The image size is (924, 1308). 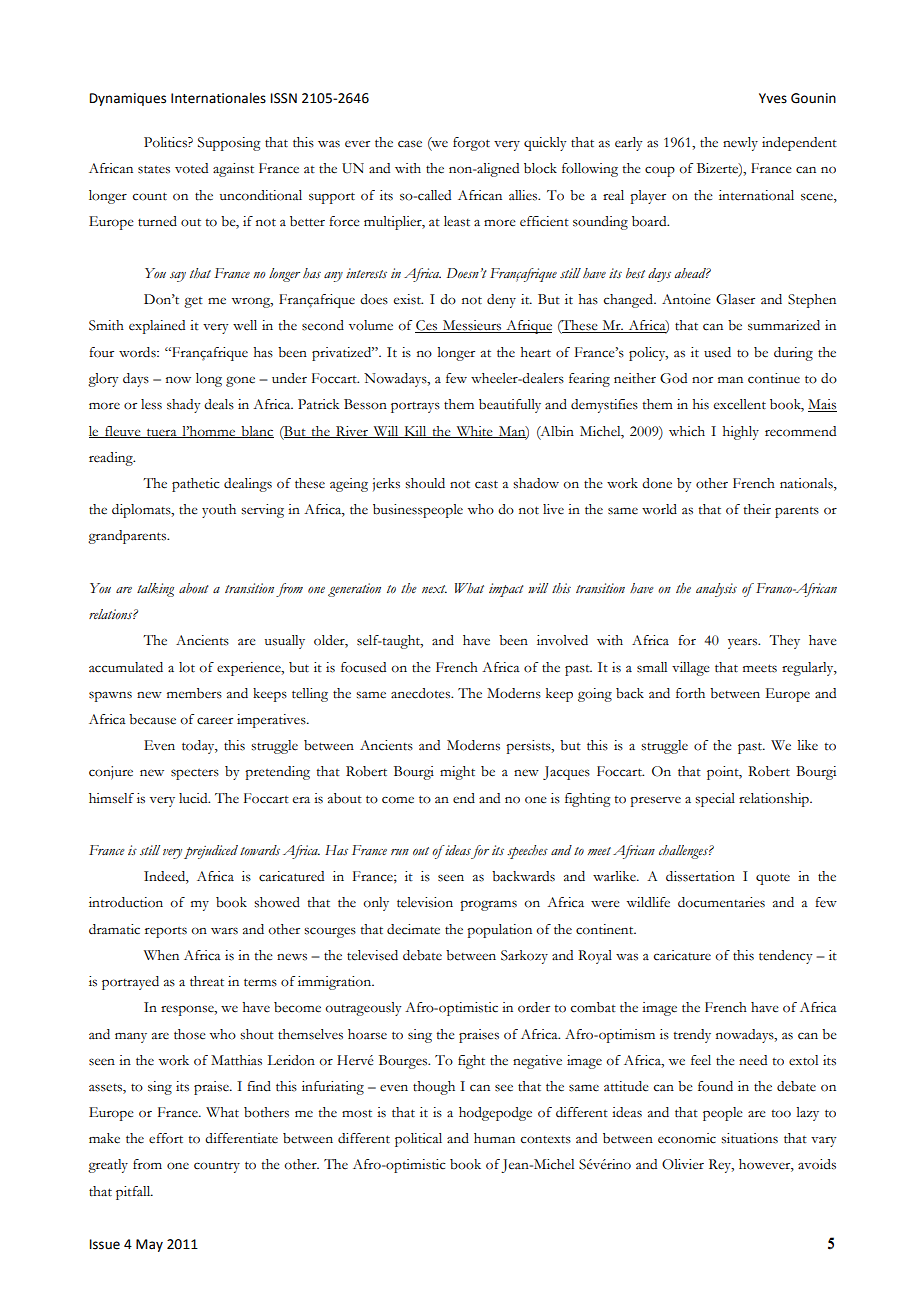 I want to click on shady, so click(x=183, y=406).
